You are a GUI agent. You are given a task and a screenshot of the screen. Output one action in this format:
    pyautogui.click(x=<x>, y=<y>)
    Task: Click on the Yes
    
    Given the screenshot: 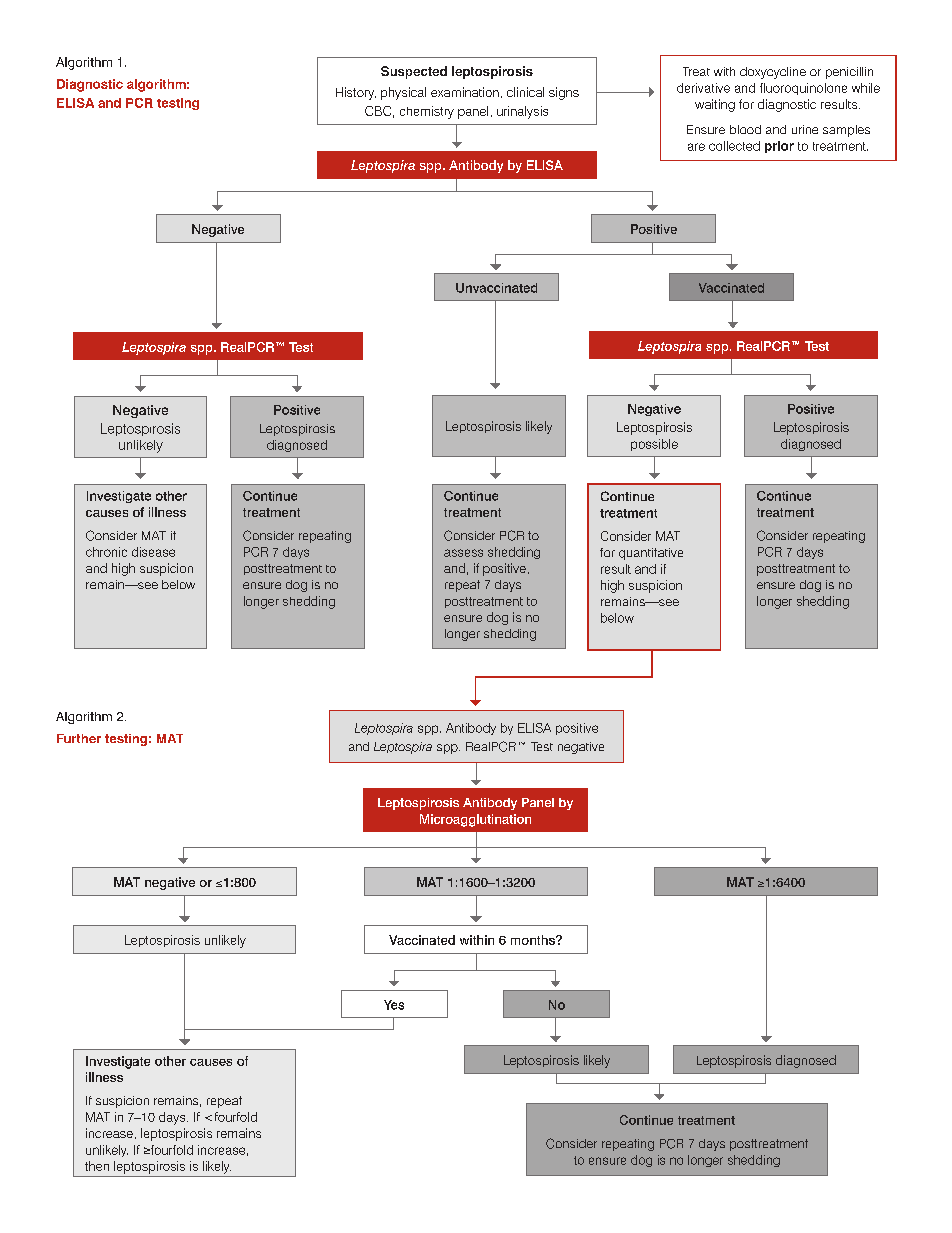 What is the action you would take?
    pyautogui.click(x=394, y=1005)
